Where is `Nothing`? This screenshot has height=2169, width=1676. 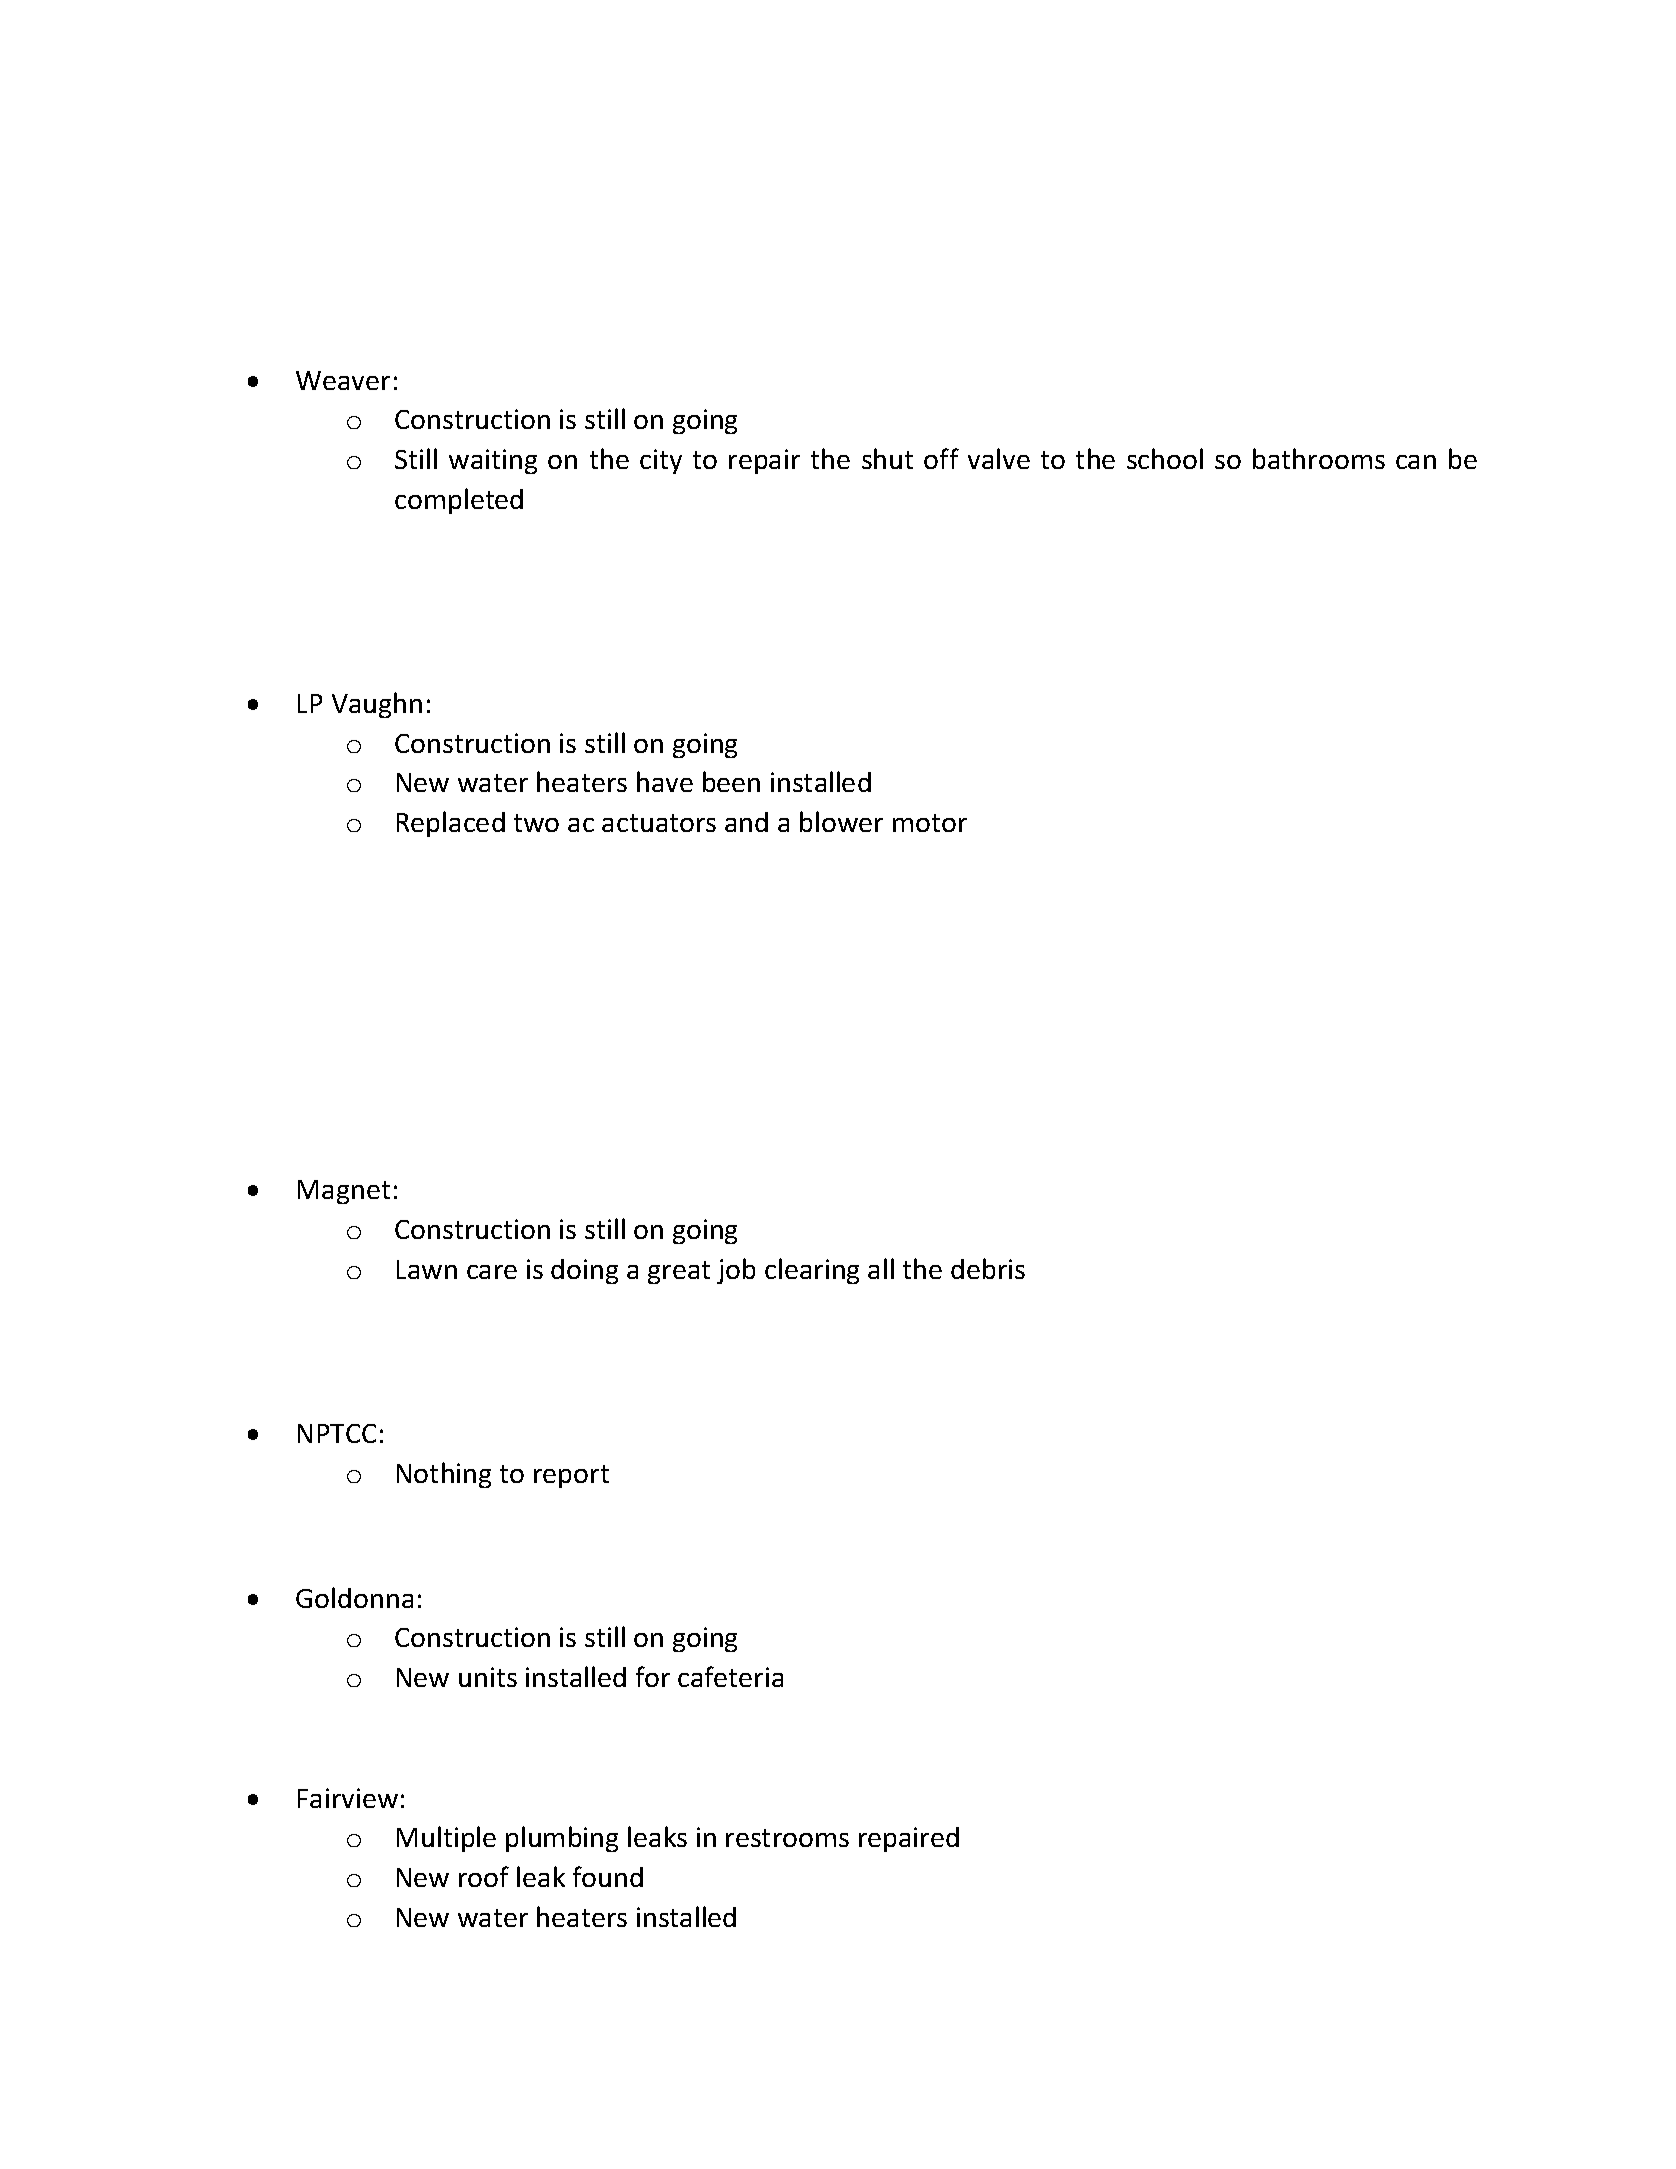 Nothing is located at coordinates (444, 1475).
